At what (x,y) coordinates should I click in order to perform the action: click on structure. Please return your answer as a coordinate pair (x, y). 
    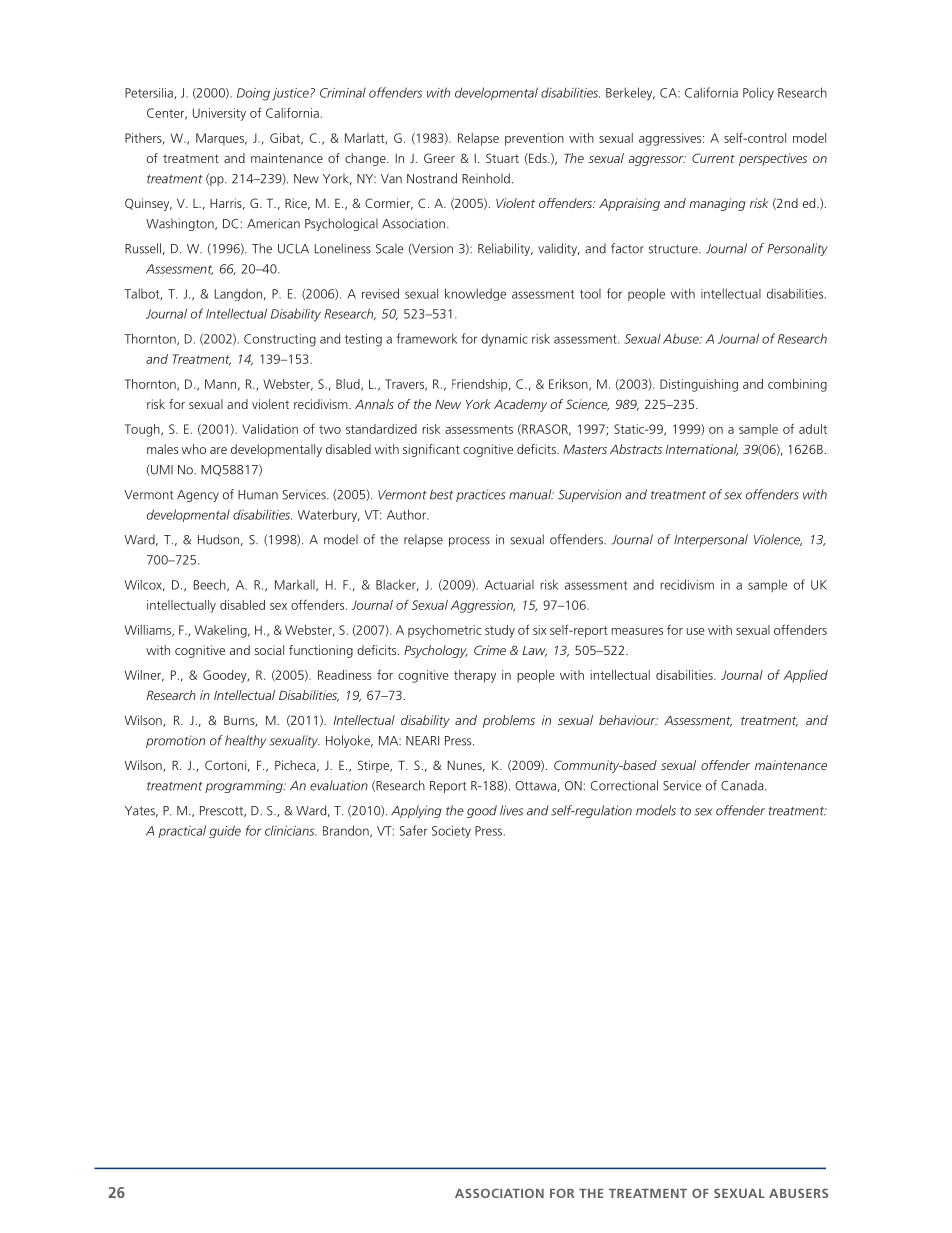
    Looking at the image, I should click on (674, 249).
